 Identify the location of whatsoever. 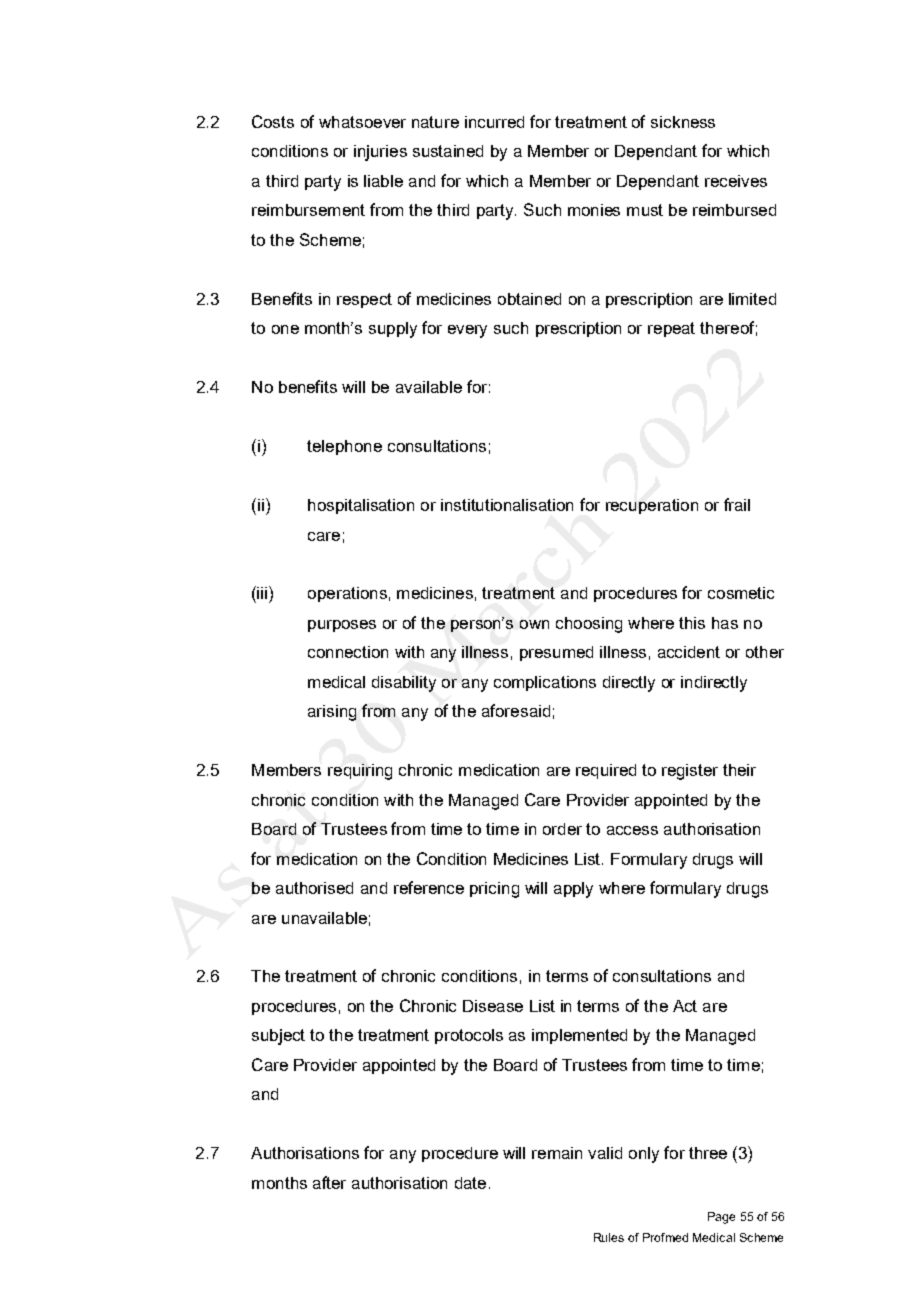
(362, 122).
